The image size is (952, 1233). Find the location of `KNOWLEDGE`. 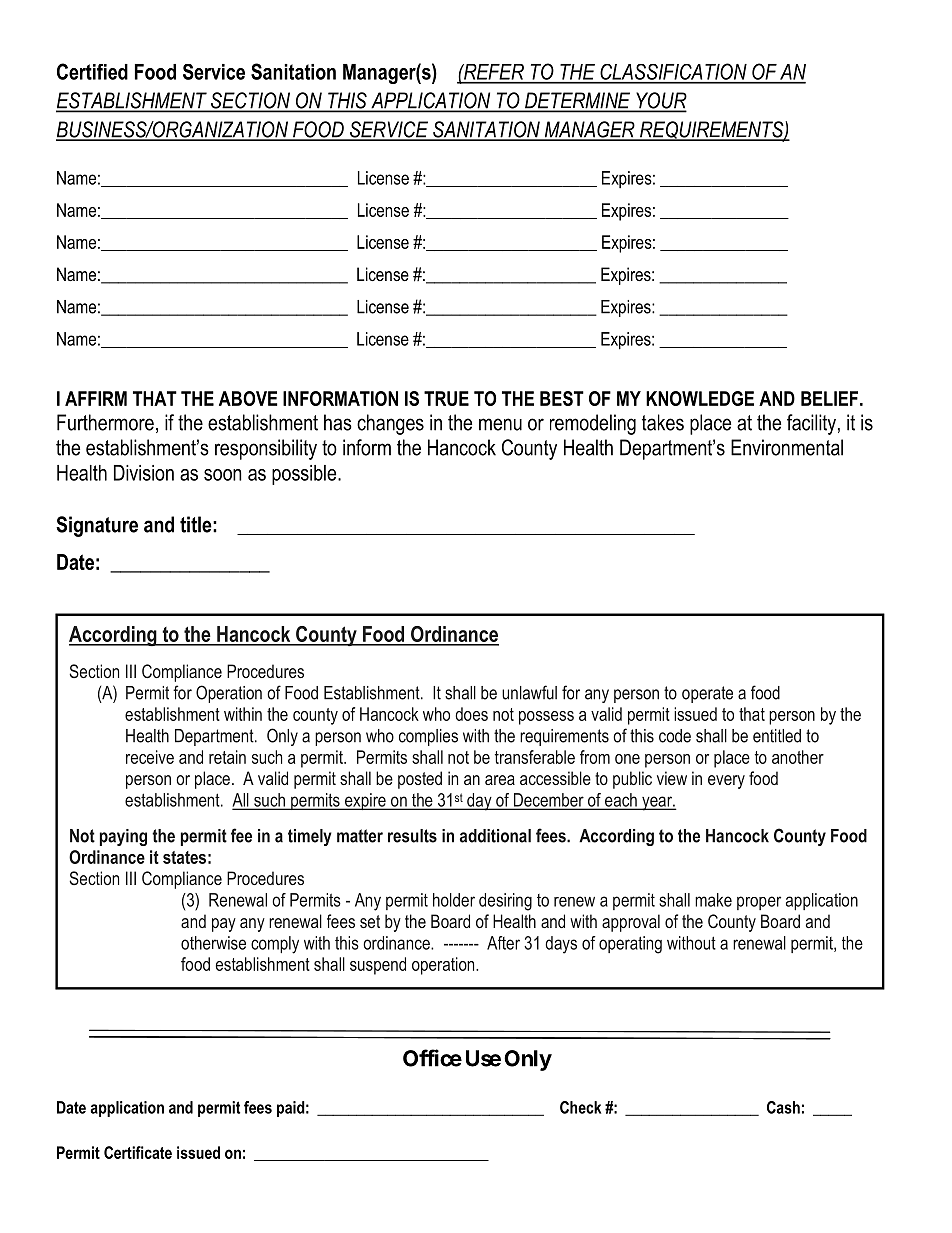

KNOWLEDGE is located at coordinates (700, 398).
